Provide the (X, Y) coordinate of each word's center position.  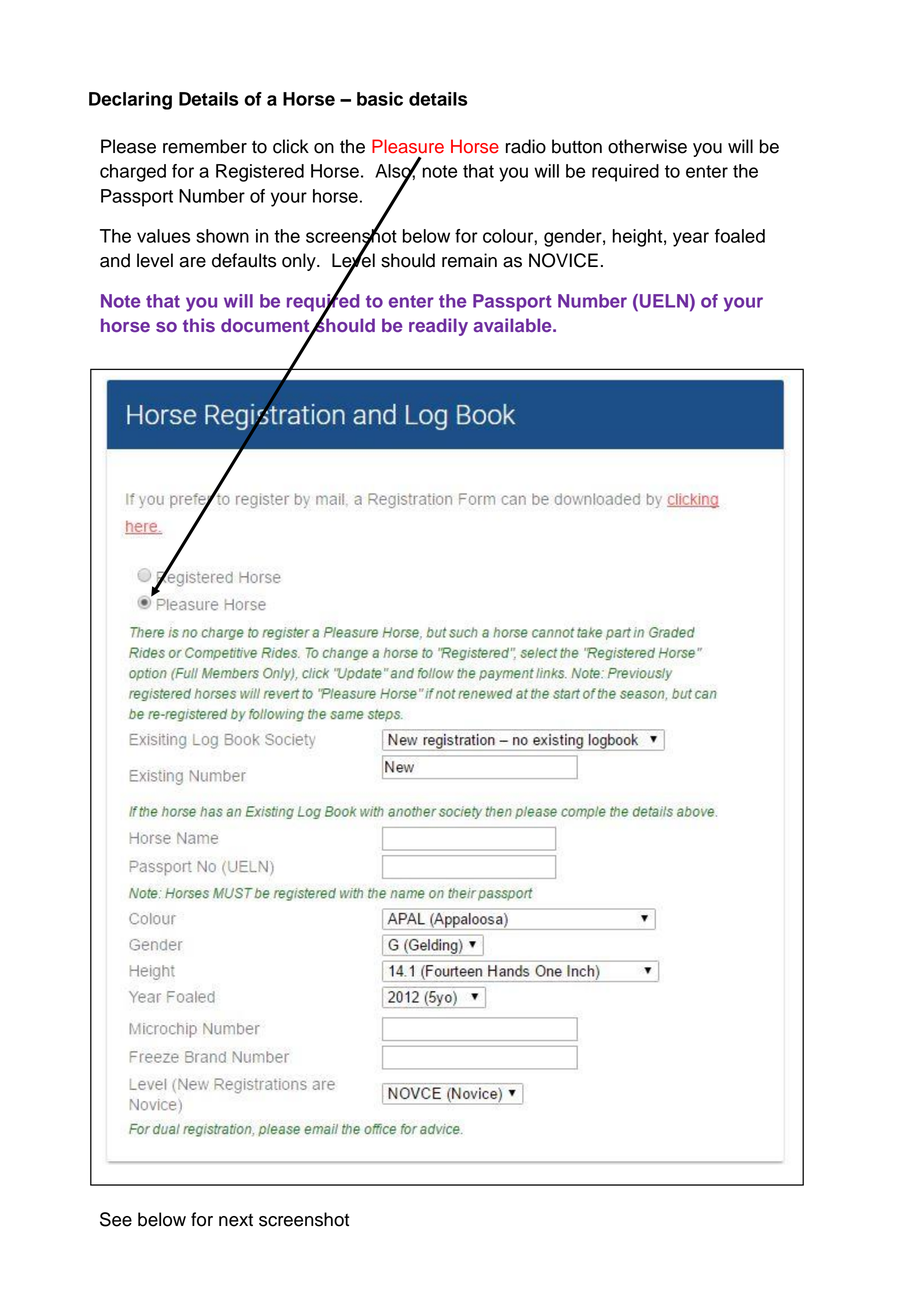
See (116, 1219)
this (199, 325)
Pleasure (408, 146)
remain (469, 260)
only (300, 262)
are (192, 262)
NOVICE (563, 260)
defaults (244, 260)
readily (438, 327)
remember (205, 146)
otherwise (647, 146)
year (691, 239)
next (236, 1220)
